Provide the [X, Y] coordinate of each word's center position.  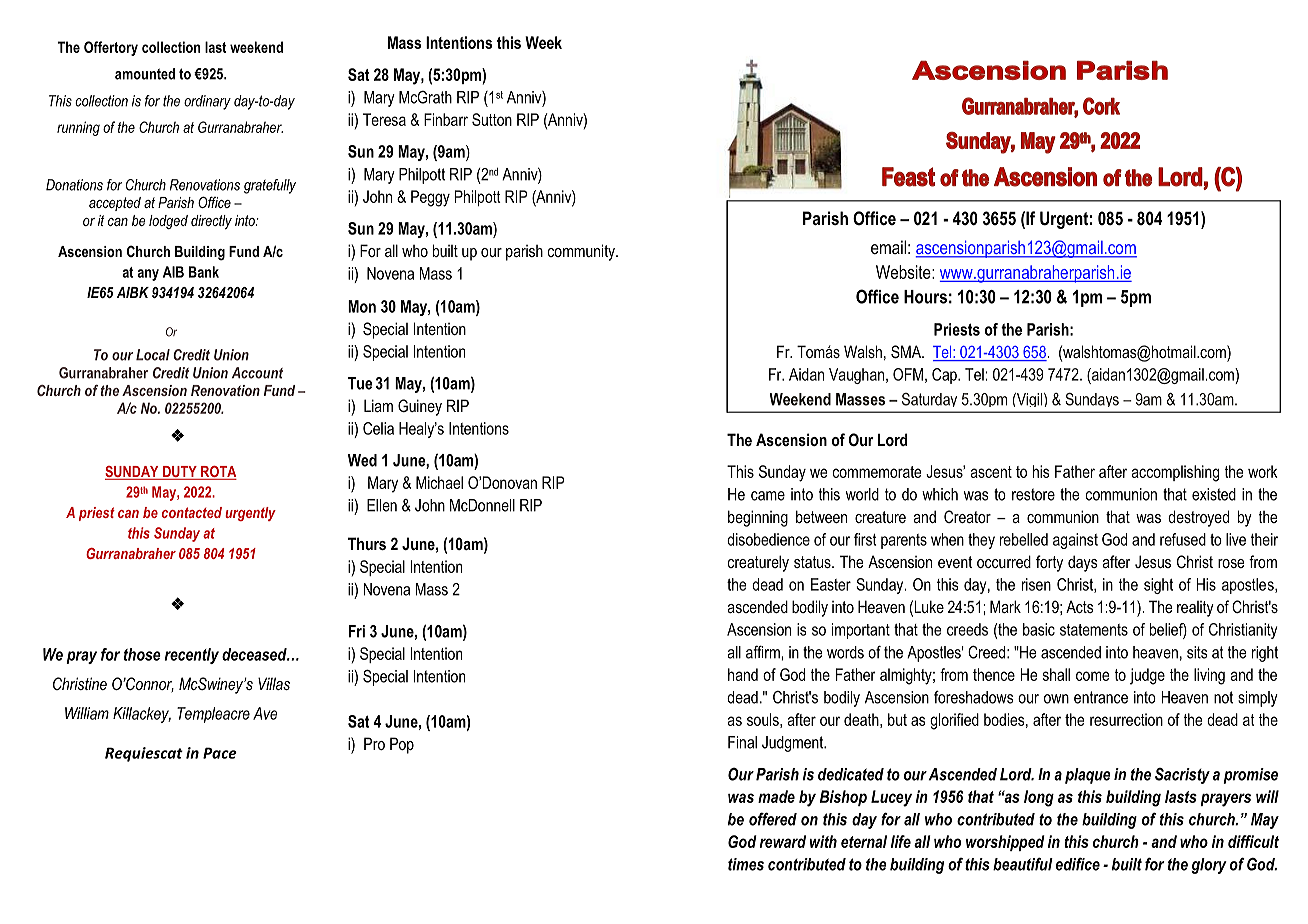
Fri [356, 631]
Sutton [492, 119]
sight [1158, 586]
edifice [1078, 864]
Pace [220, 753]
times [746, 864]
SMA [907, 352]
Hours [925, 297]
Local [153, 355]
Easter [831, 584]
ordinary [207, 102]
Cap [945, 376]
